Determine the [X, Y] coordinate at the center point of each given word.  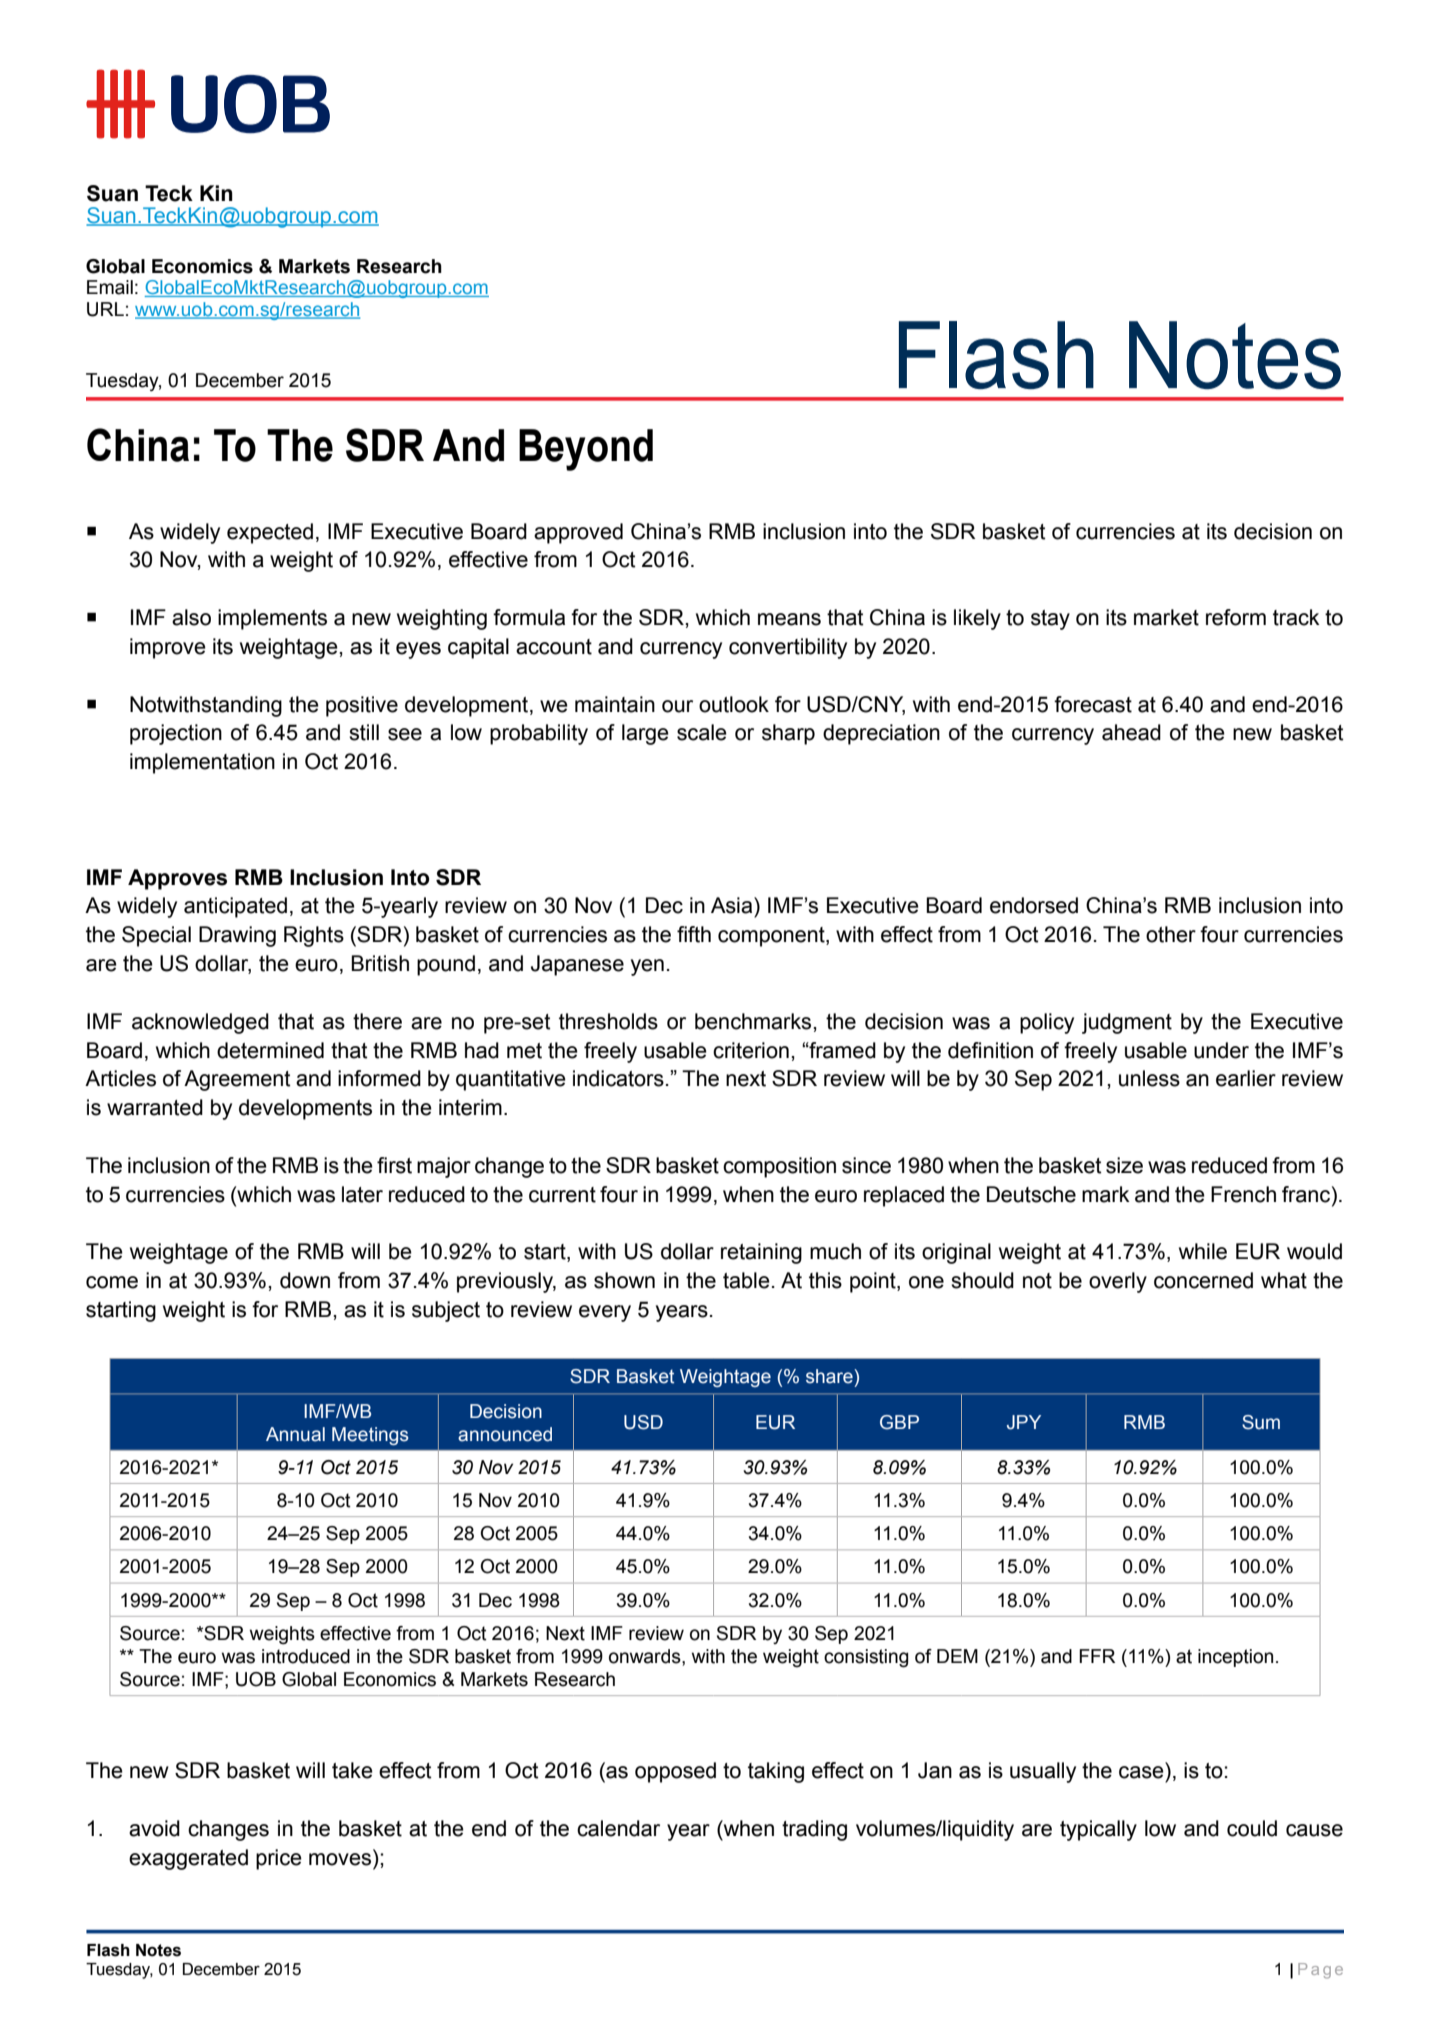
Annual [295, 1434]
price [279, 1859]
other [1171, 934]
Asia [733, 905]
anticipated [235, 907]
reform [1236, 617]
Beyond [586, 450]
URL [105, 309]
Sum [1261, 1422]
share [830, 1376]
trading [814, 1830]
